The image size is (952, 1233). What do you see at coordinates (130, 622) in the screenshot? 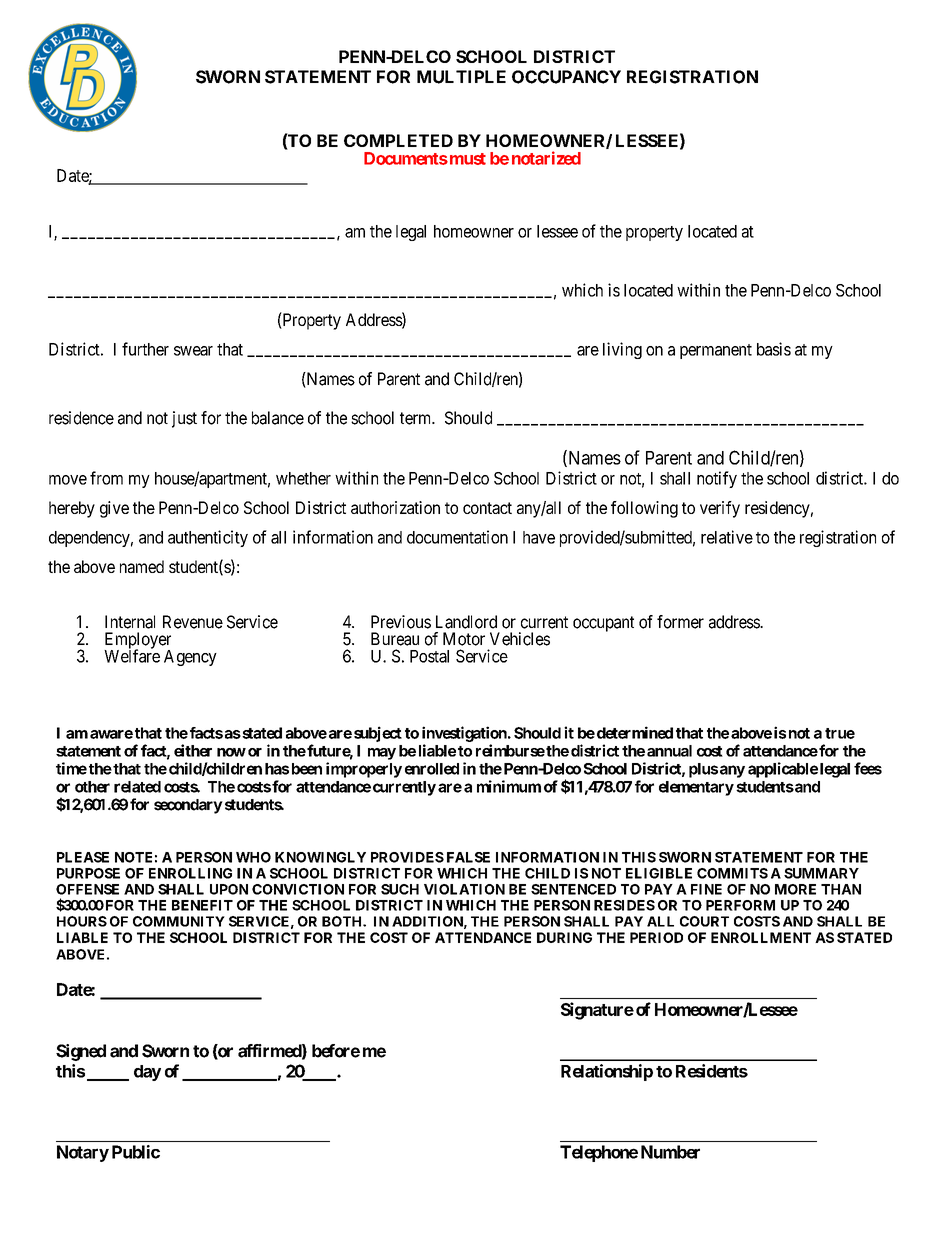
I see `Internal` at bounding box center [130, 622].
